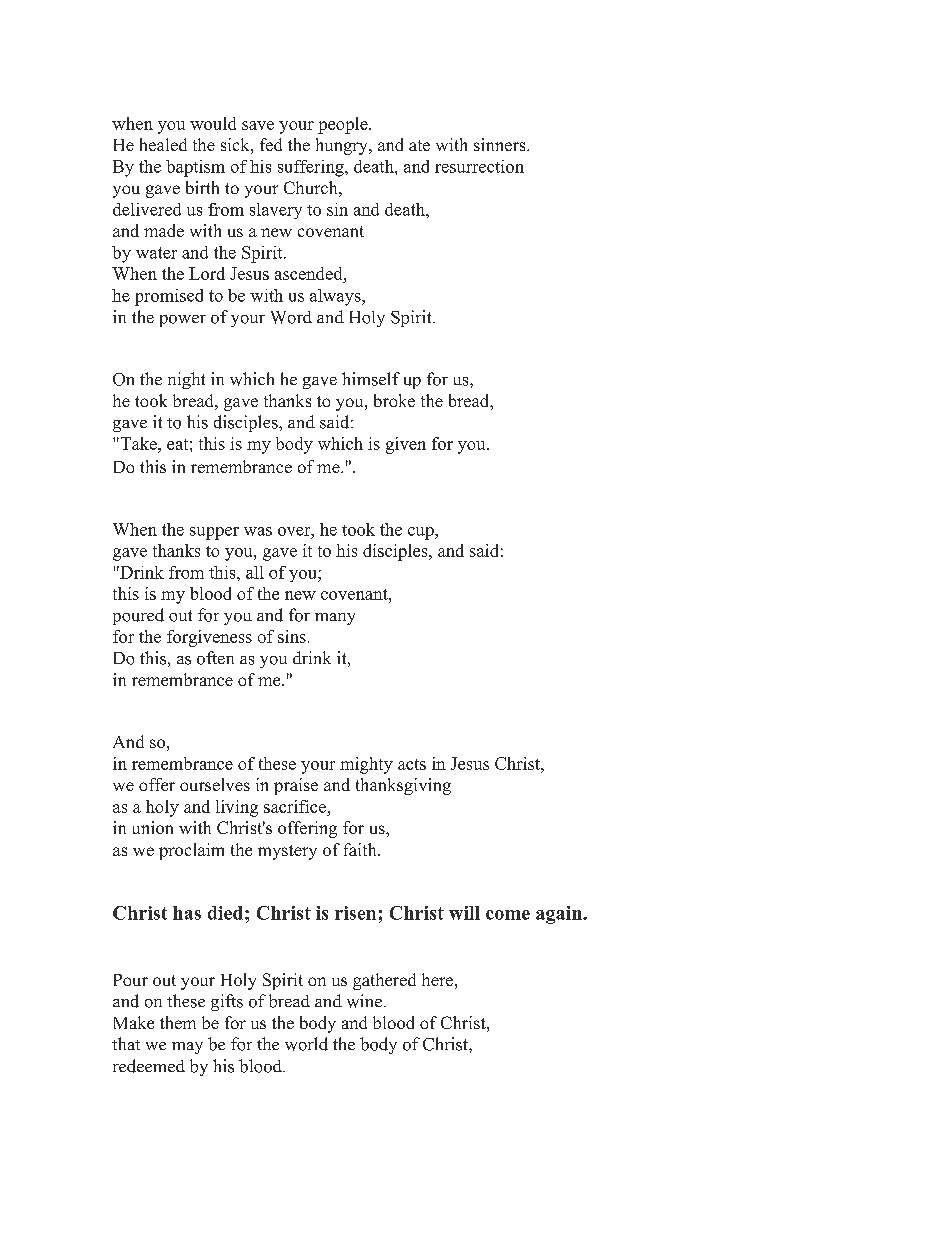 The image size is (952, 1233). Describe the element at coordinates (501, 144) in the screenshot. I see `sinners` at that location.
